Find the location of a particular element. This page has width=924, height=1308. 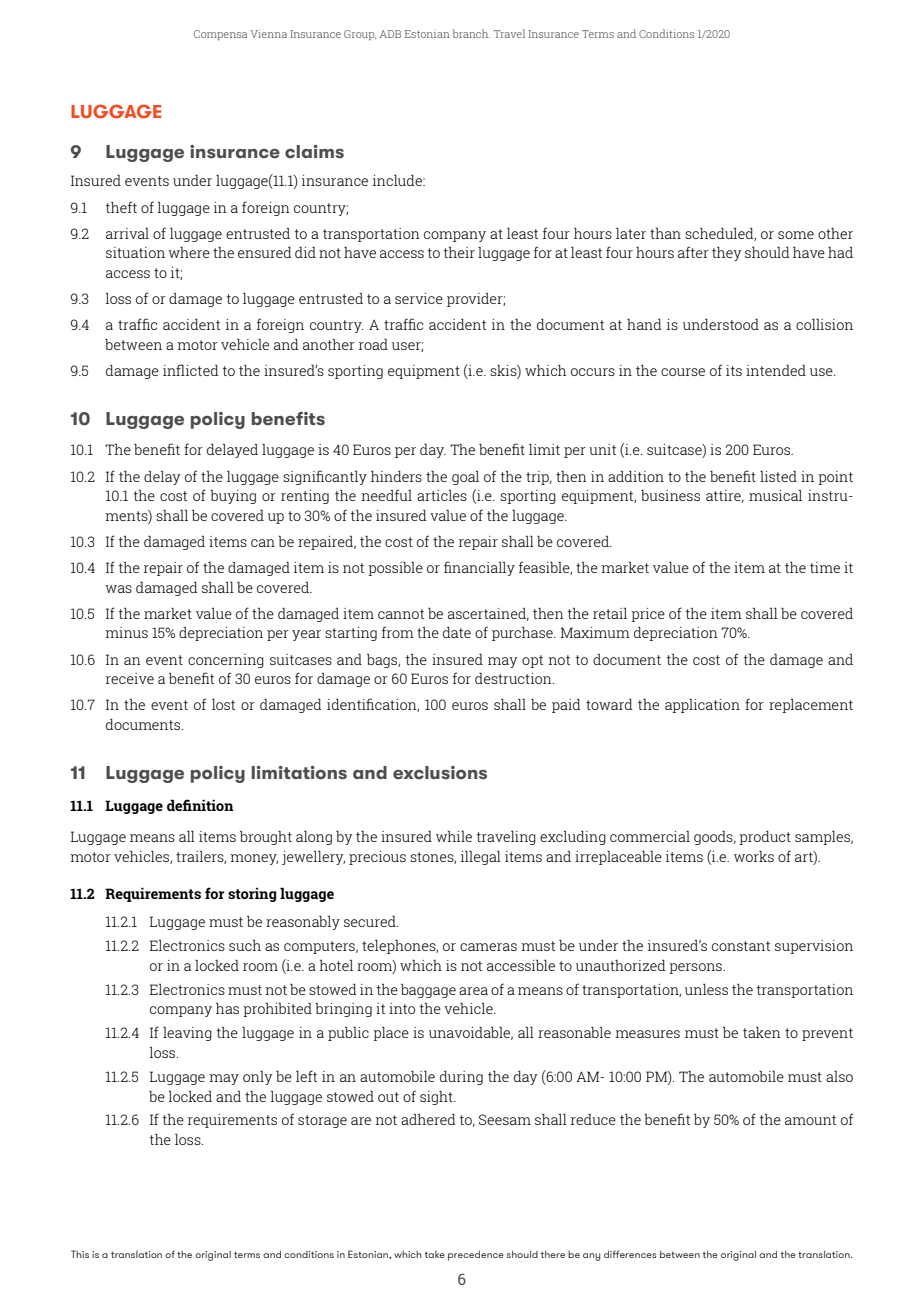

application is located at coordinates (702, 705).
